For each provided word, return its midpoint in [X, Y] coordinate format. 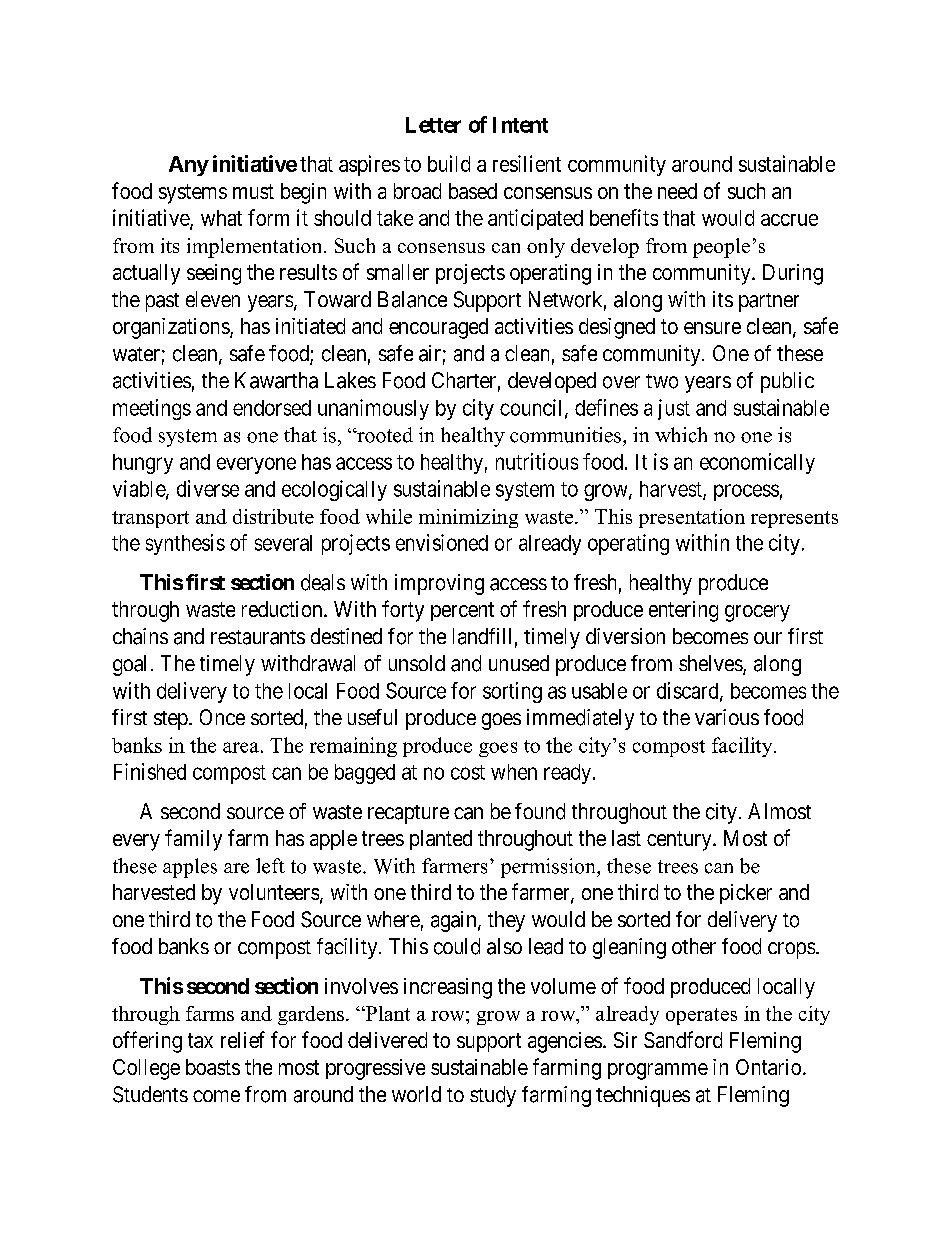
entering [683, 611]
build [449, 163]
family [193, 840]
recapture [408, 814]
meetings [152, 409]
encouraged [438, 328]
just [674, 409]
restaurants [258, 637]
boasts [213, 1067]
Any [189, 166]
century [680, 841]
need [677, 191]
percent [462, 611]
